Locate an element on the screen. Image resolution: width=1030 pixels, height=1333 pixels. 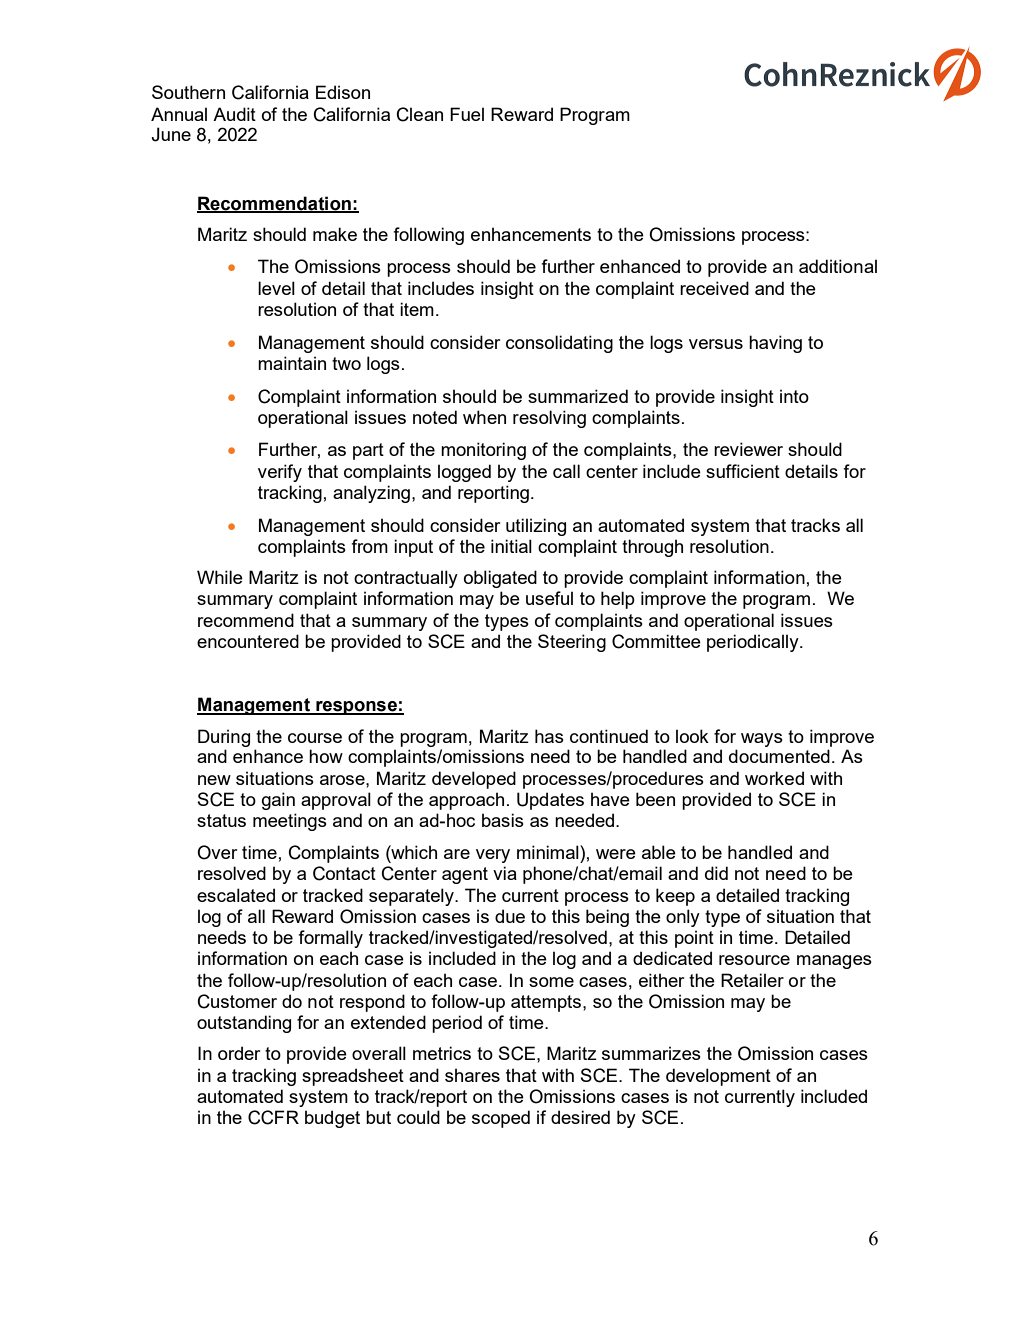
shares is located at coordinates (472, 1075).
